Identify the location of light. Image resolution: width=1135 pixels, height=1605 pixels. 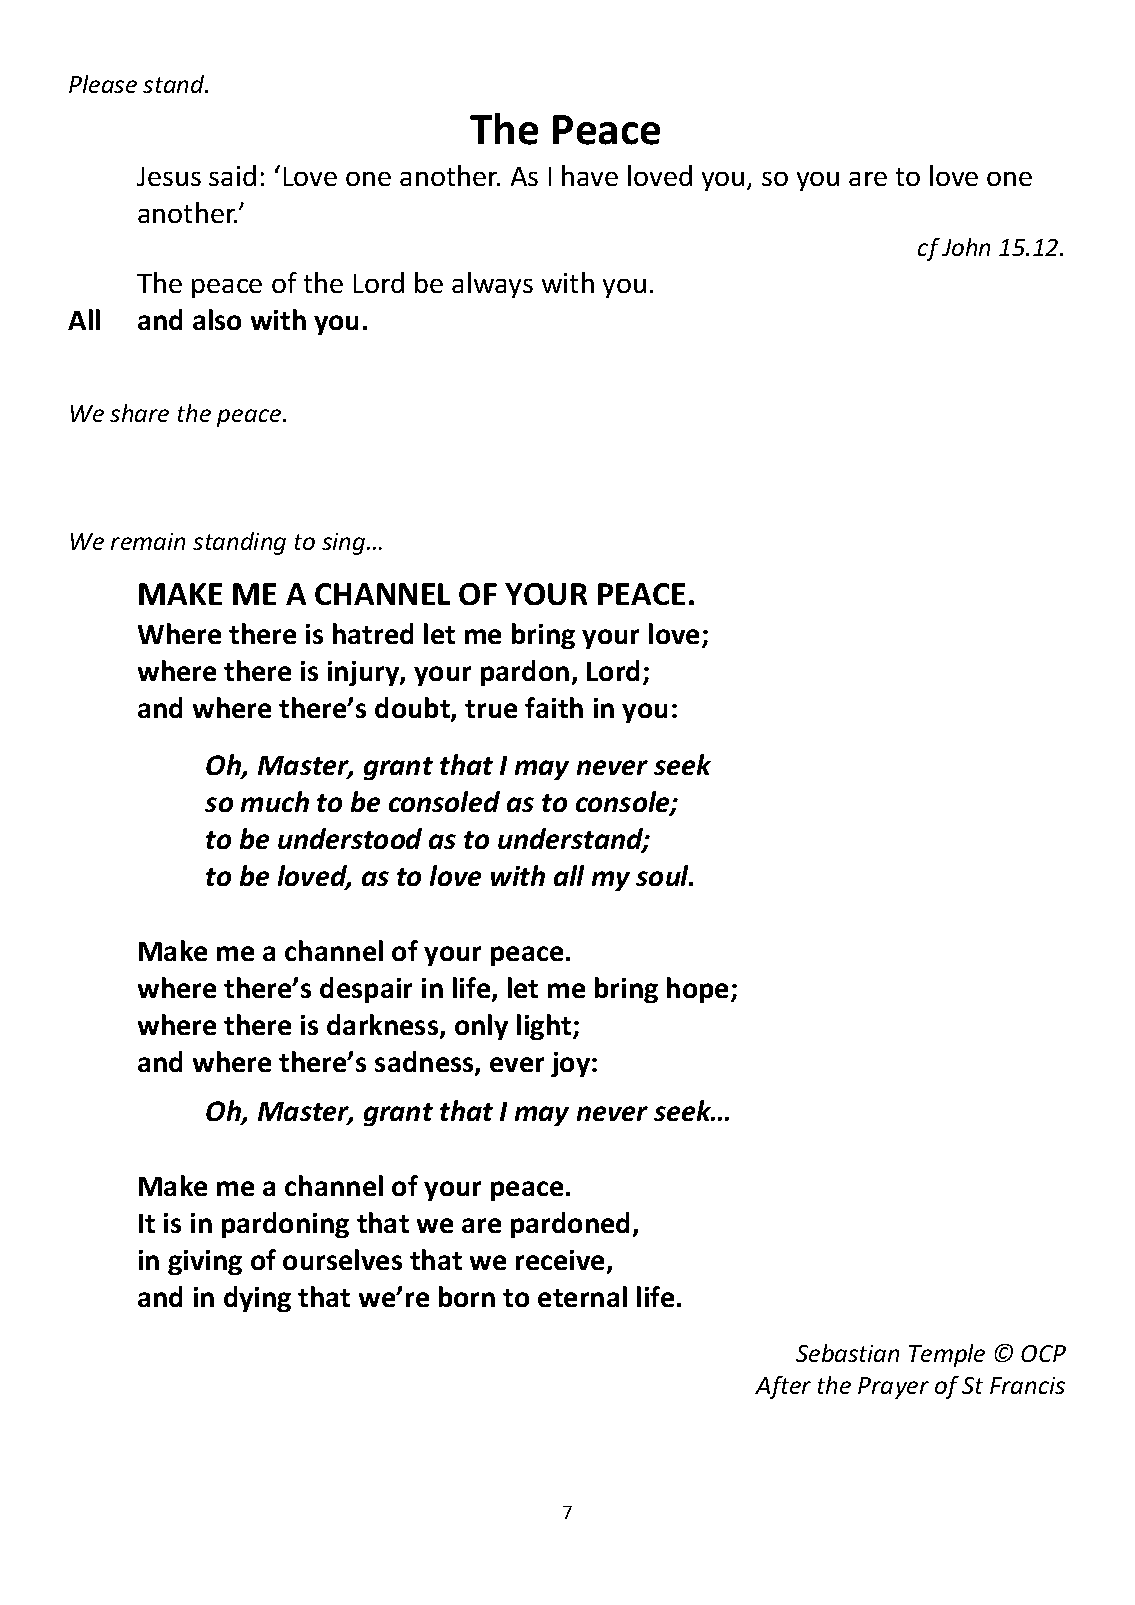
(545, 1027).
